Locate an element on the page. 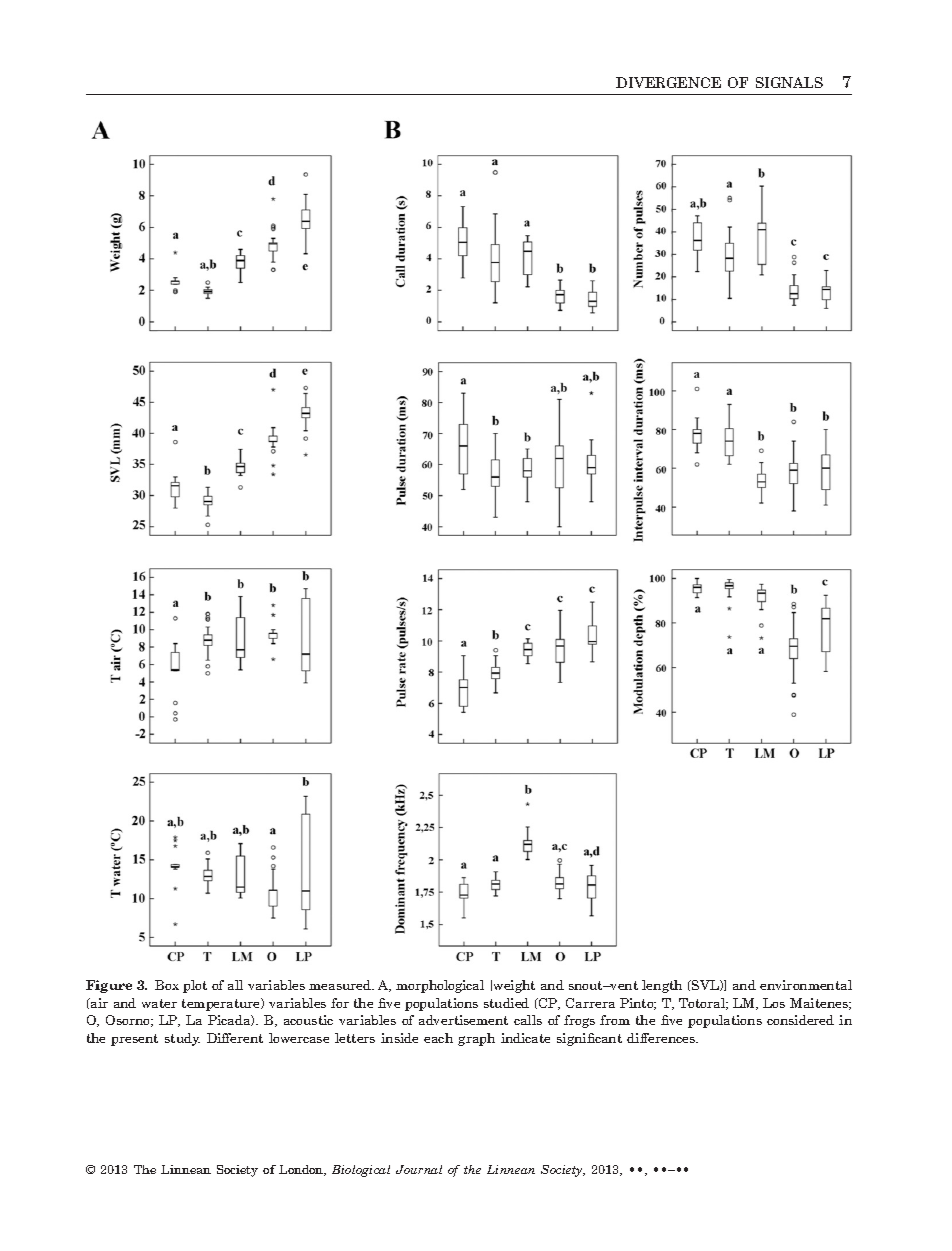 The height and width of the page is (1251, 952). SIGNALS is located at coordinates (789, 82).
